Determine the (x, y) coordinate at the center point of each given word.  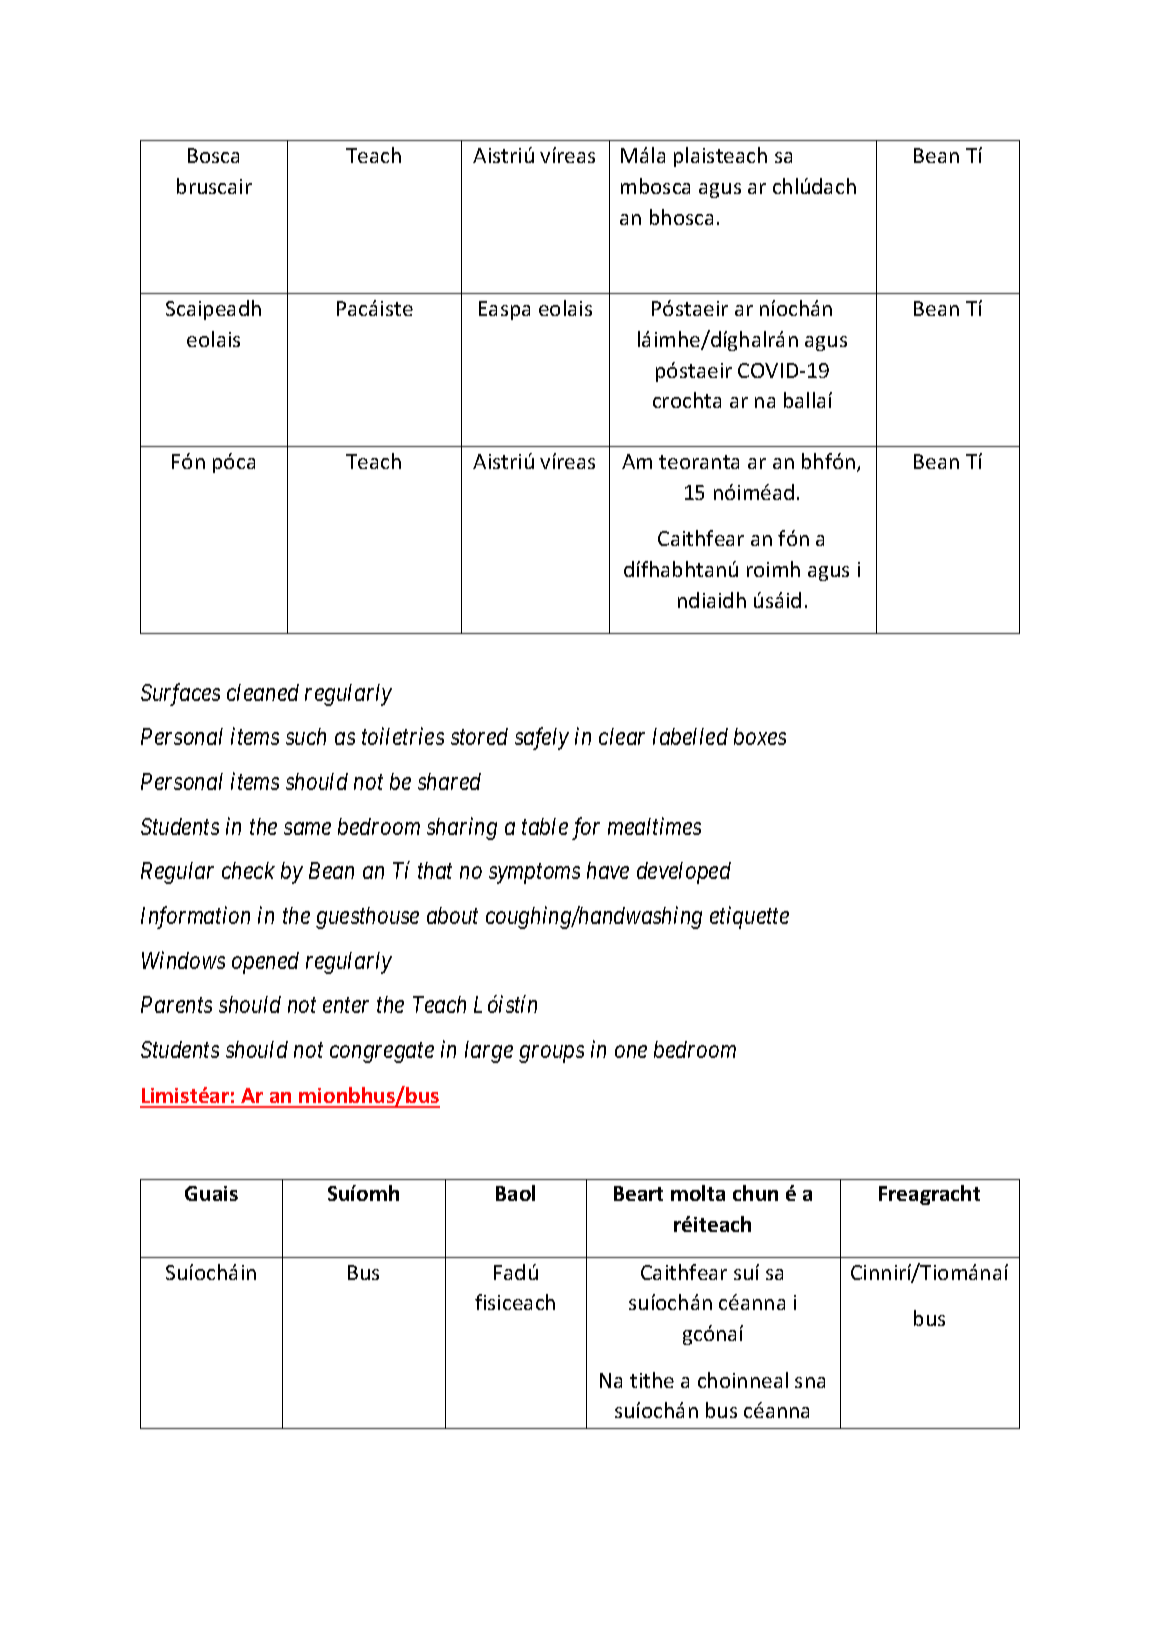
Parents (176, 1004)
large (489, 1052)
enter (346, 1005)
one (631, 1051)
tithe (652, 1380)
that (435, 870)
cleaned (263, 692)
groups (551, 1054)
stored (479, 736)
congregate (382, 1053)
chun (755, 1193)
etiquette (749, 918)
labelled (690, 736)
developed (684, 873)
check (248, 870)
